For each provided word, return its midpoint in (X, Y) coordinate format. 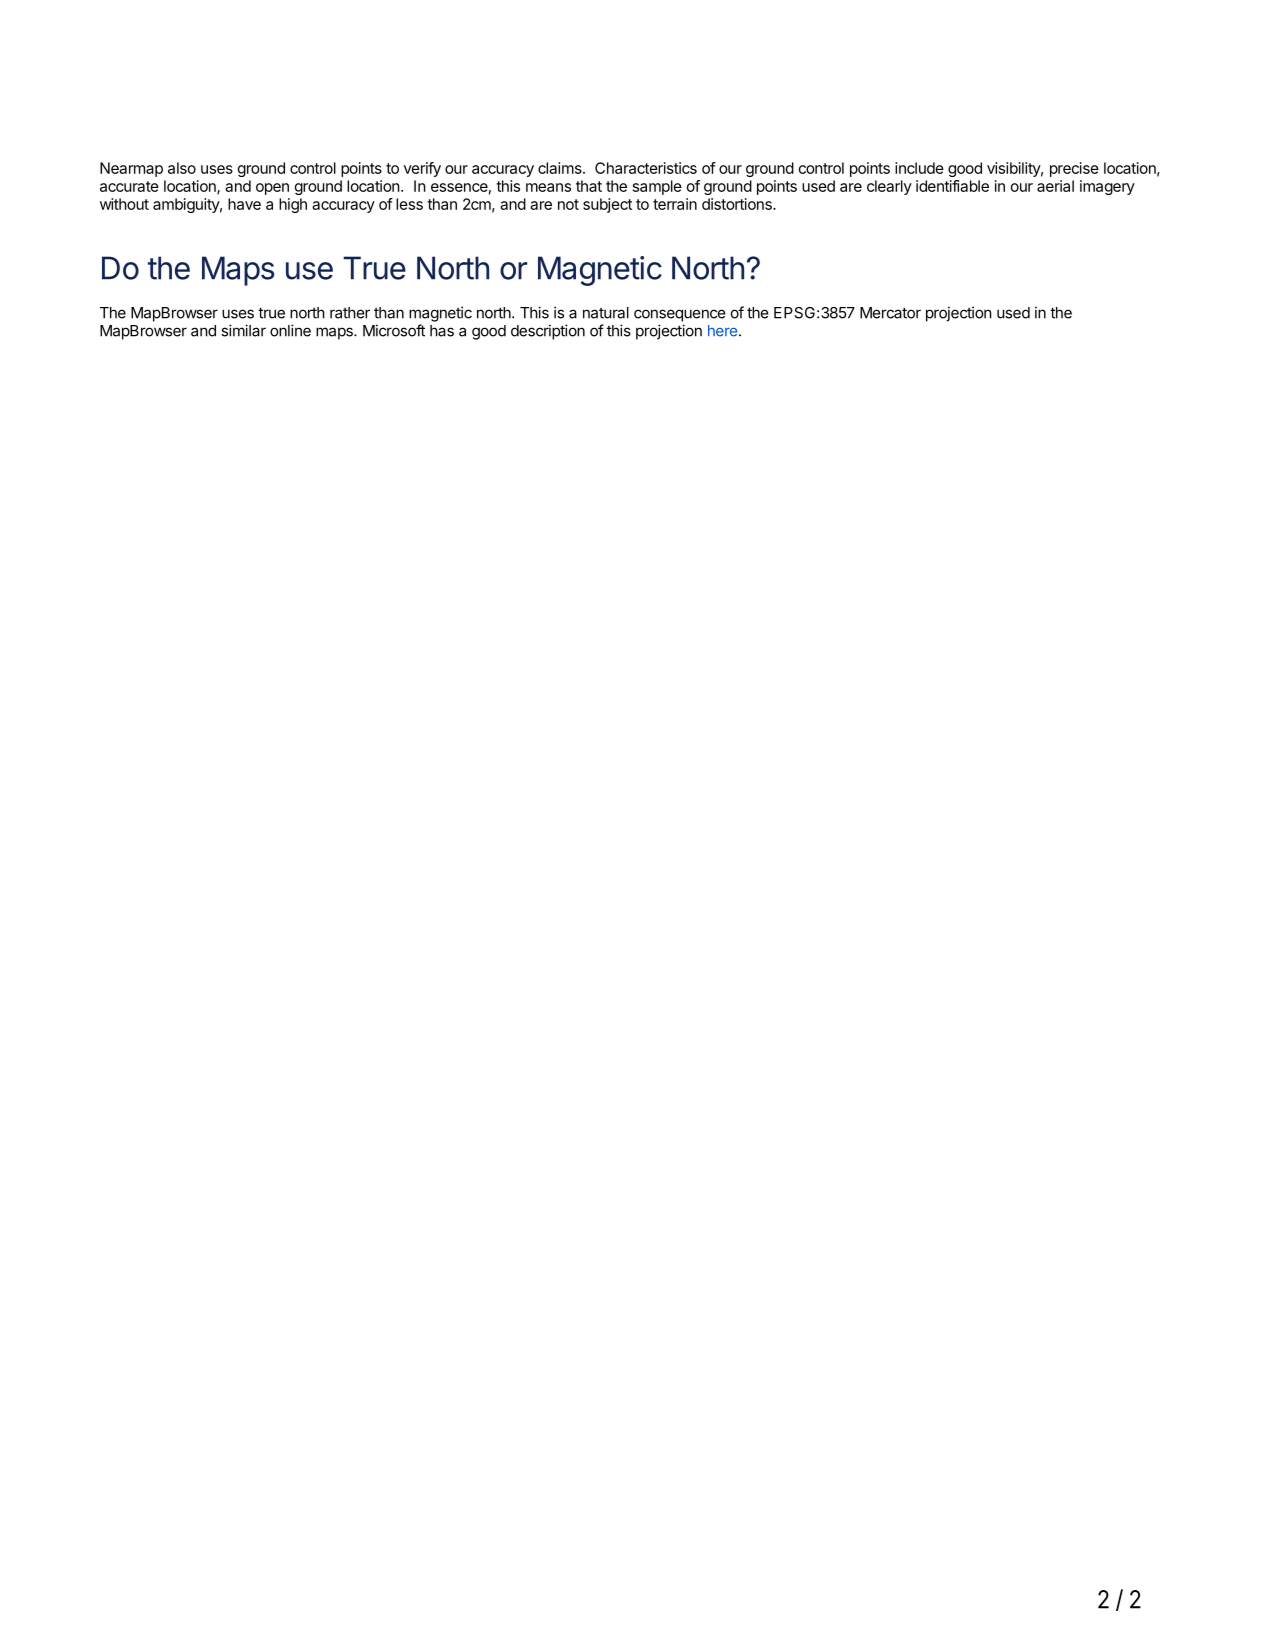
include (919, 168)
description (548, 332)
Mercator (890, 313)
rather (350, 313)
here (724, 331)
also (182, 168)
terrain (675, 204)
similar (243, 330)
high (293, 205)
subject (607, 205)
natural (606, 313)
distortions (738, 204)
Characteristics (646, 168)
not (568, 204)
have (244, 204)
